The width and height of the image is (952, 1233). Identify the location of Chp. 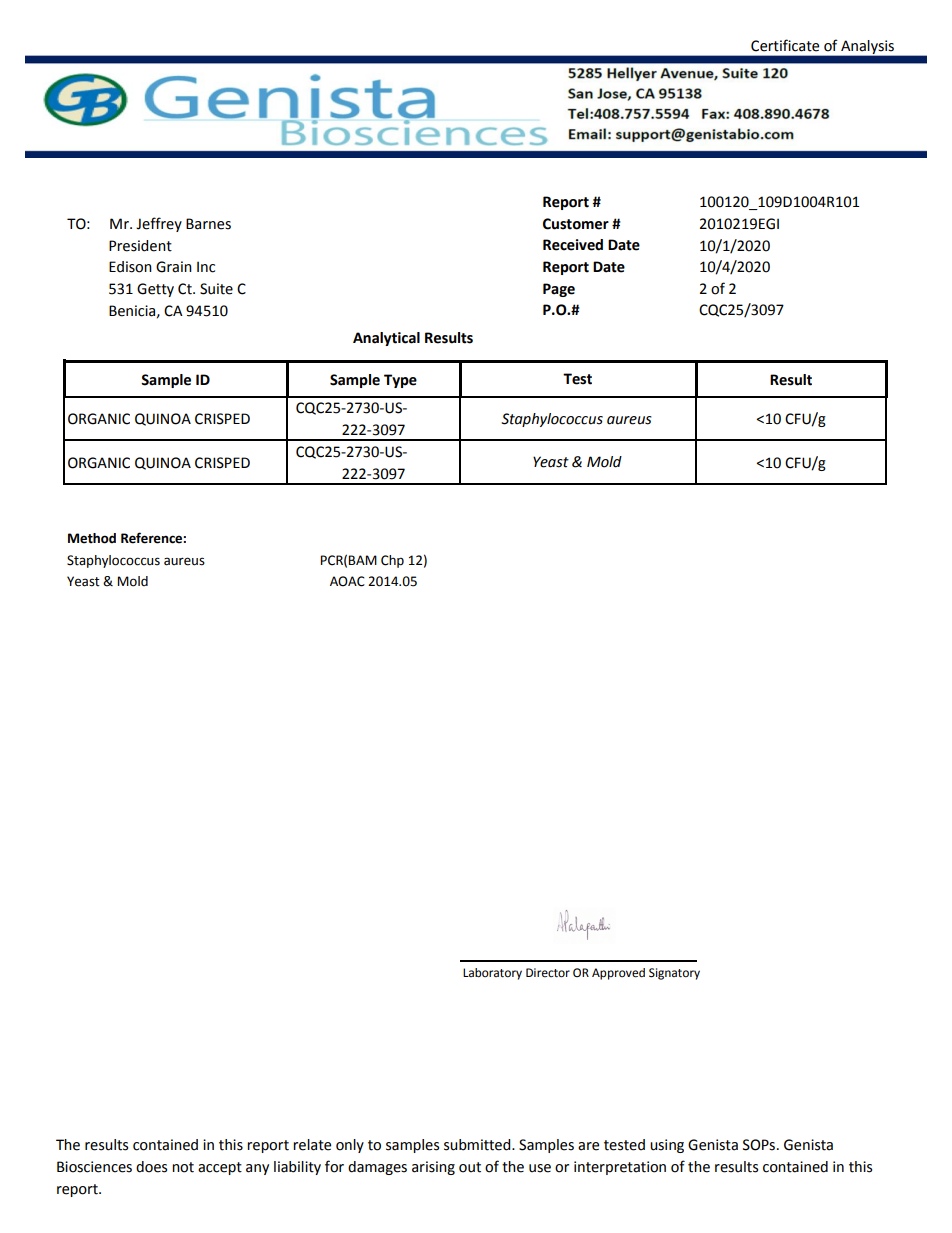
(392, 561).
